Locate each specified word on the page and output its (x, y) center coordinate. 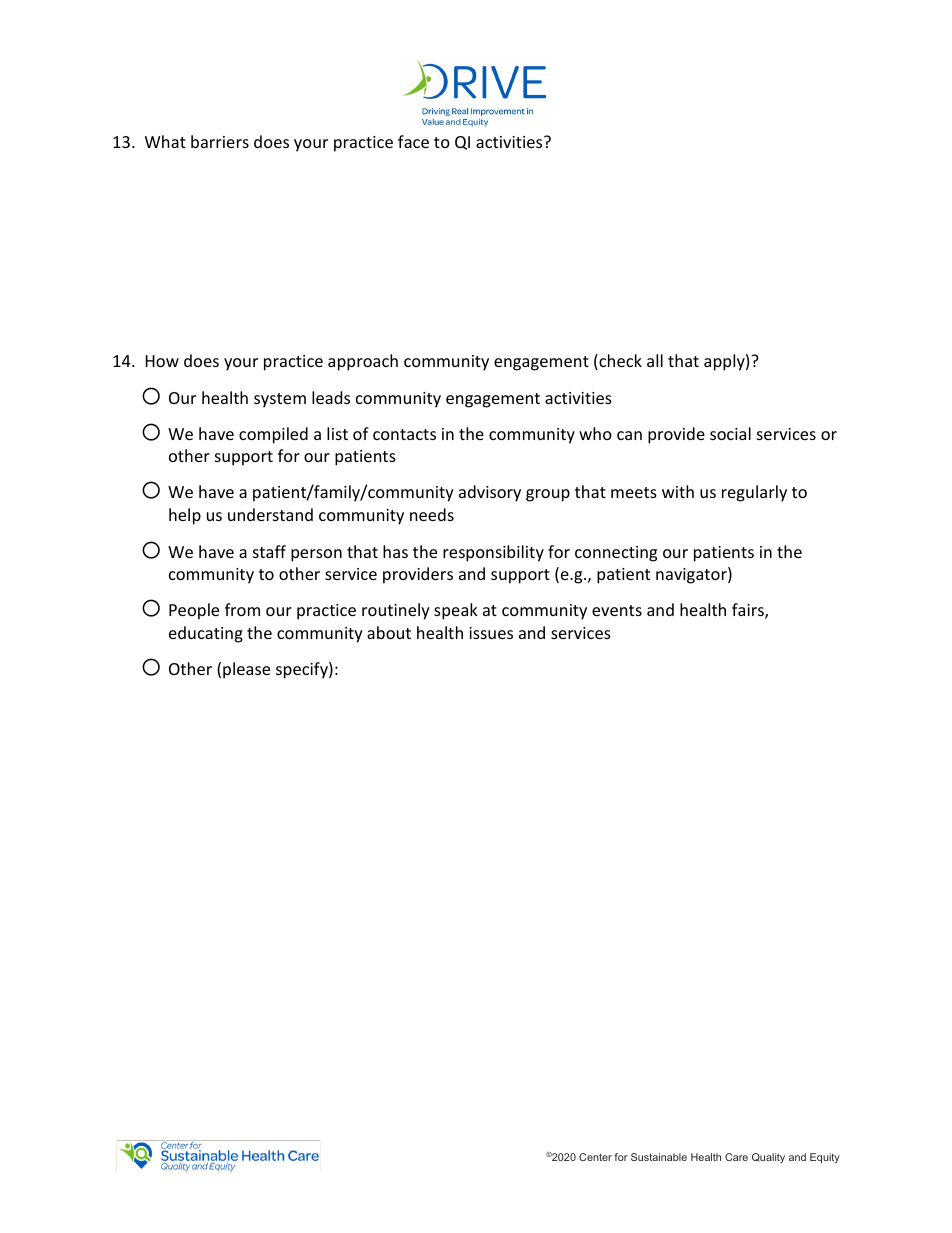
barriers (220, 141)
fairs (749, 611)
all (655, 360)
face (413, 141)
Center (595, 1157)
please (246, 670)
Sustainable (659, 1157)
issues (491, 633)
